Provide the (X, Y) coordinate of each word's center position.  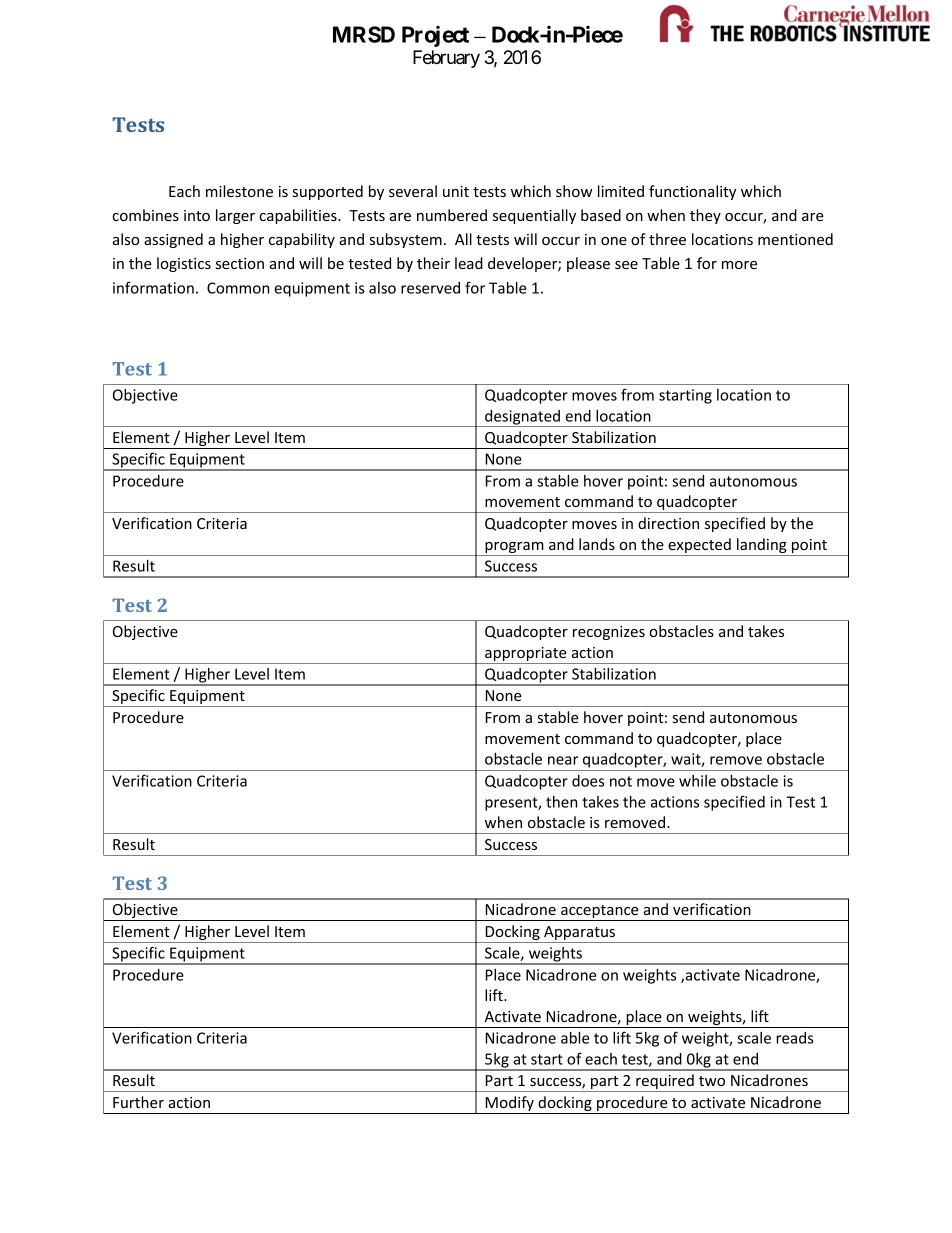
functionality (692, 192)
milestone (239, 191)
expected (699, 547)
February (446, 59)
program (514, 549)
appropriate (526, 655)
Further (138, 1102)
